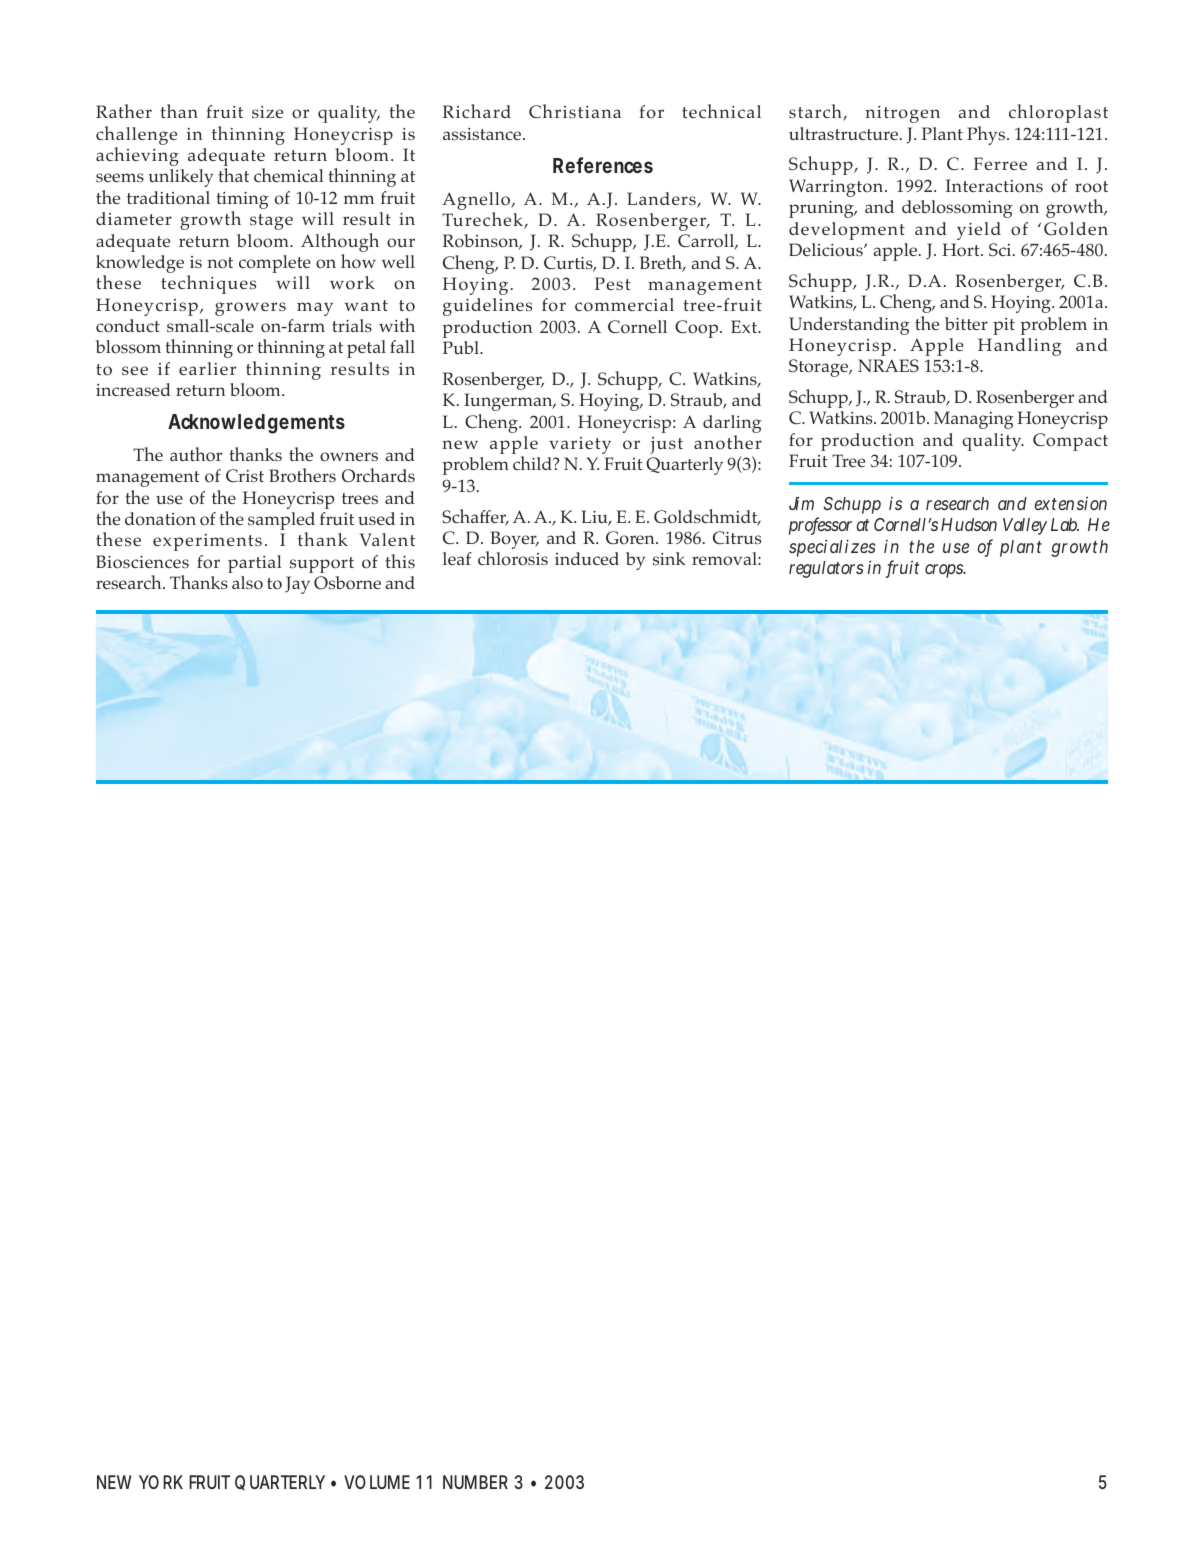  Describe the element at coordinates (234, 175) in the screenshot. I see `that` at that location.
